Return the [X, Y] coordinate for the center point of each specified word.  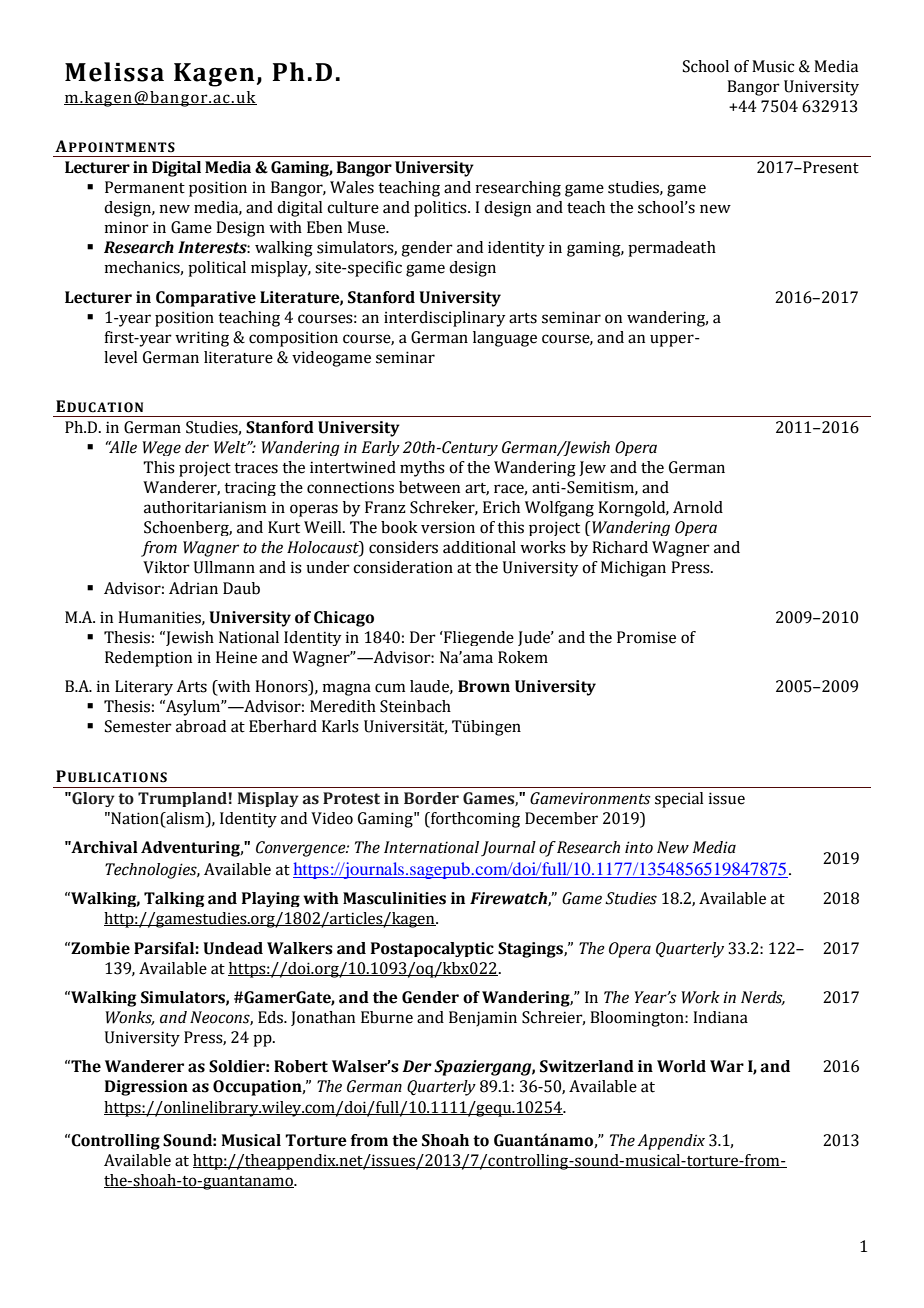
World [681, 1066]
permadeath [672, 249]
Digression [146, 1088]
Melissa [114, 72]
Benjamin [483, 1019]
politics [441, 209]
